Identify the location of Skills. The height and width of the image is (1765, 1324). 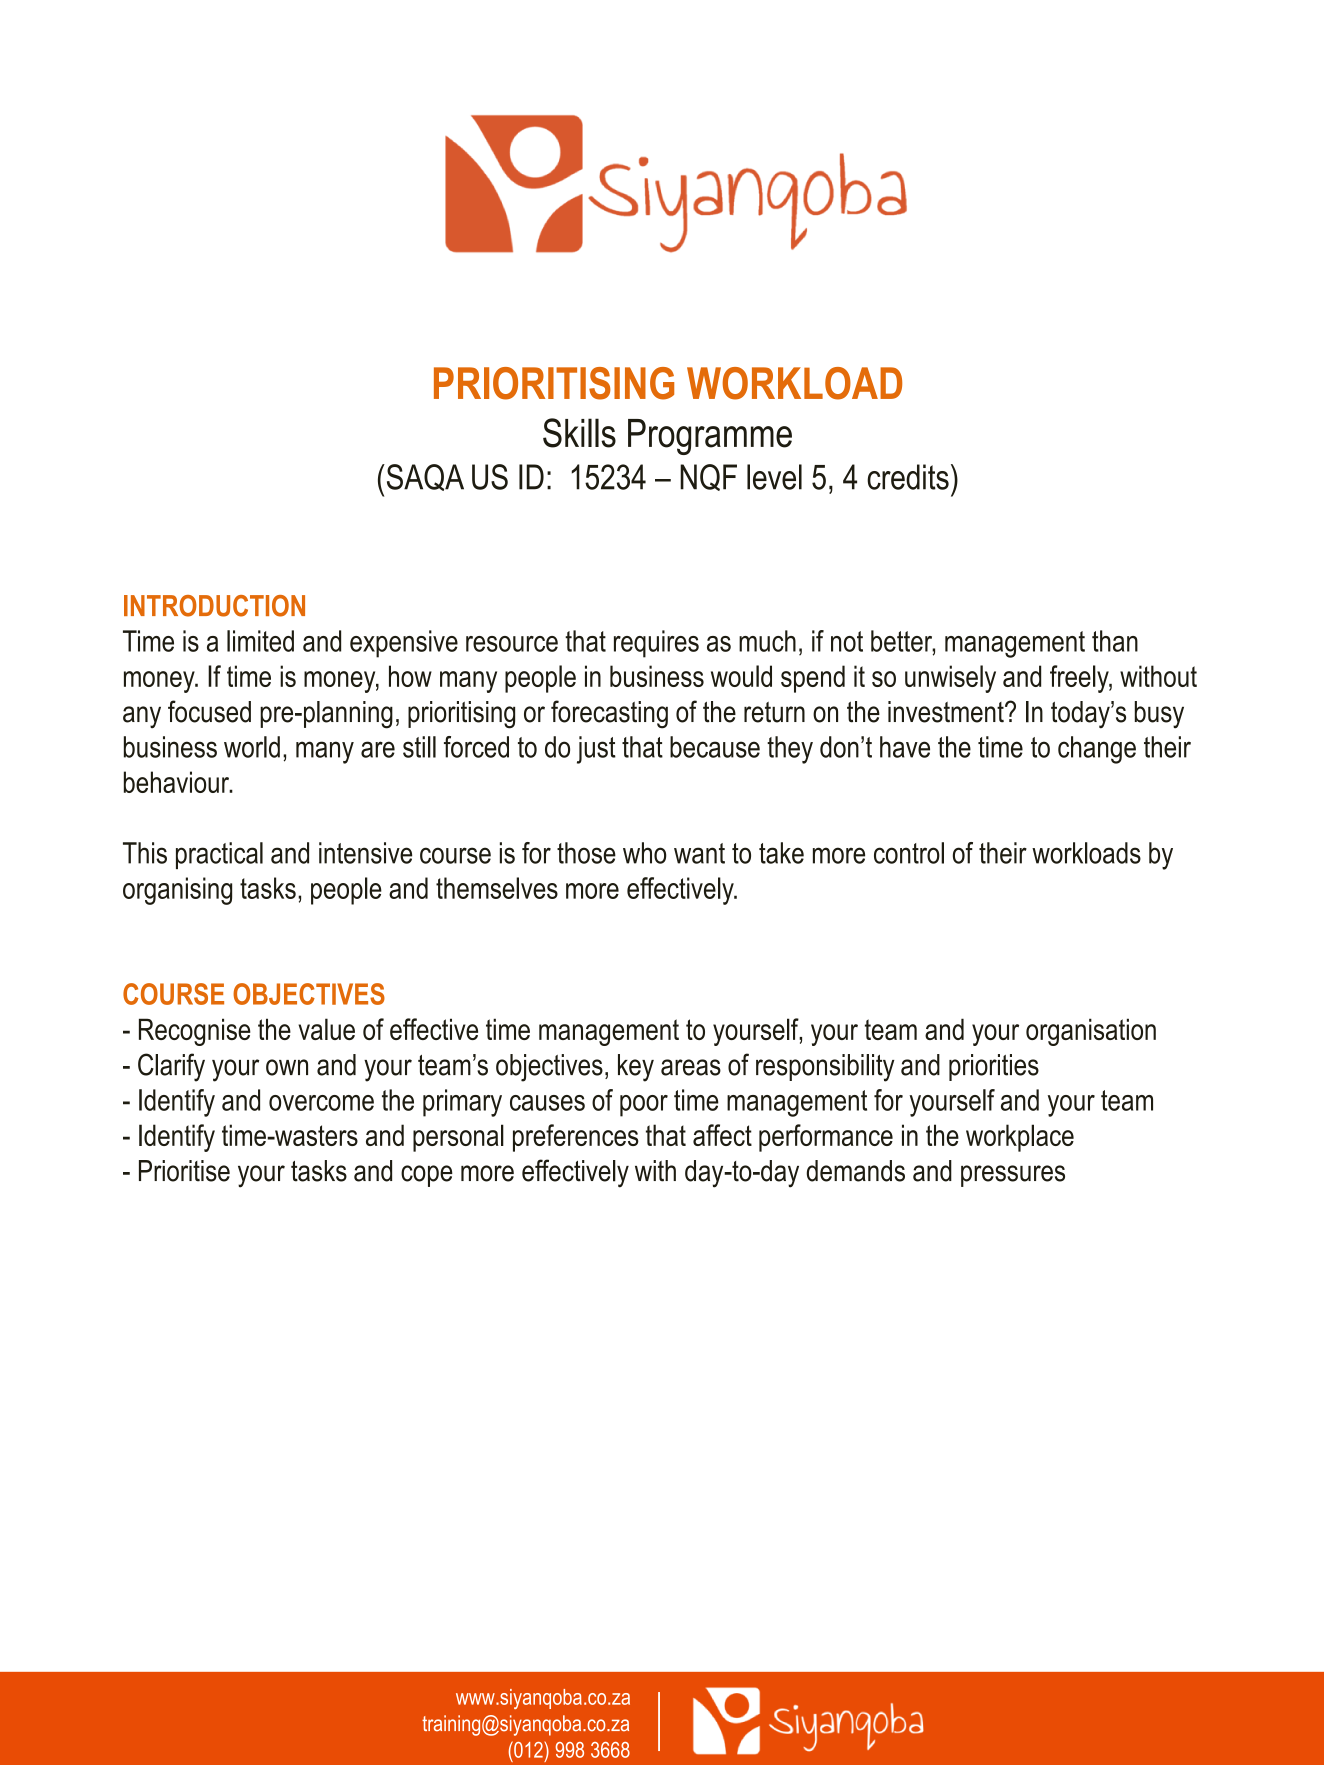
(579, 433).
